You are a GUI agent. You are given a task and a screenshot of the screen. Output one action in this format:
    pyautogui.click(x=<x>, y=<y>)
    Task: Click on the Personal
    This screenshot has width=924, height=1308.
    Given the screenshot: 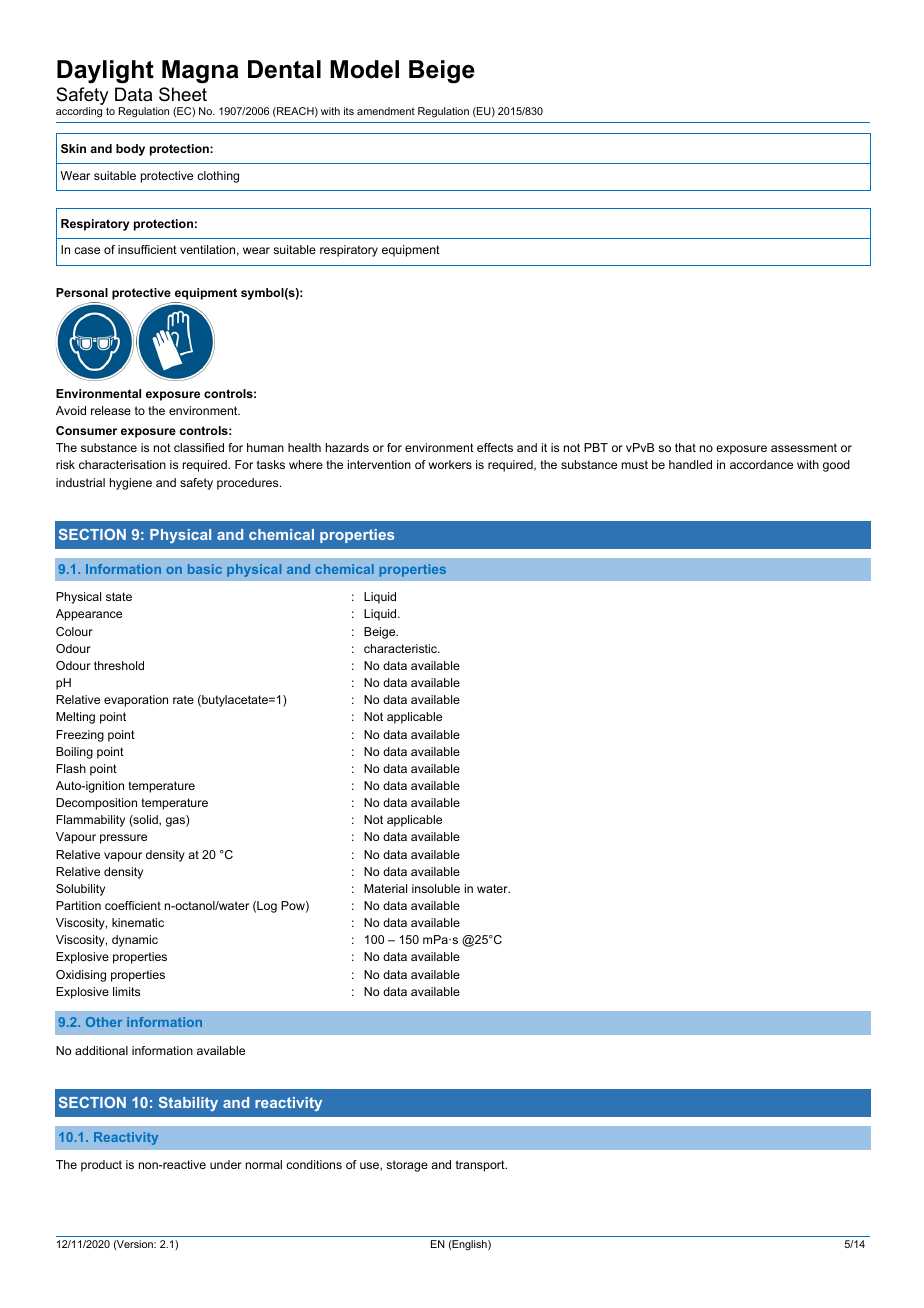 What is the action you would take?
    pyautogui.click(x=82, y=292)
